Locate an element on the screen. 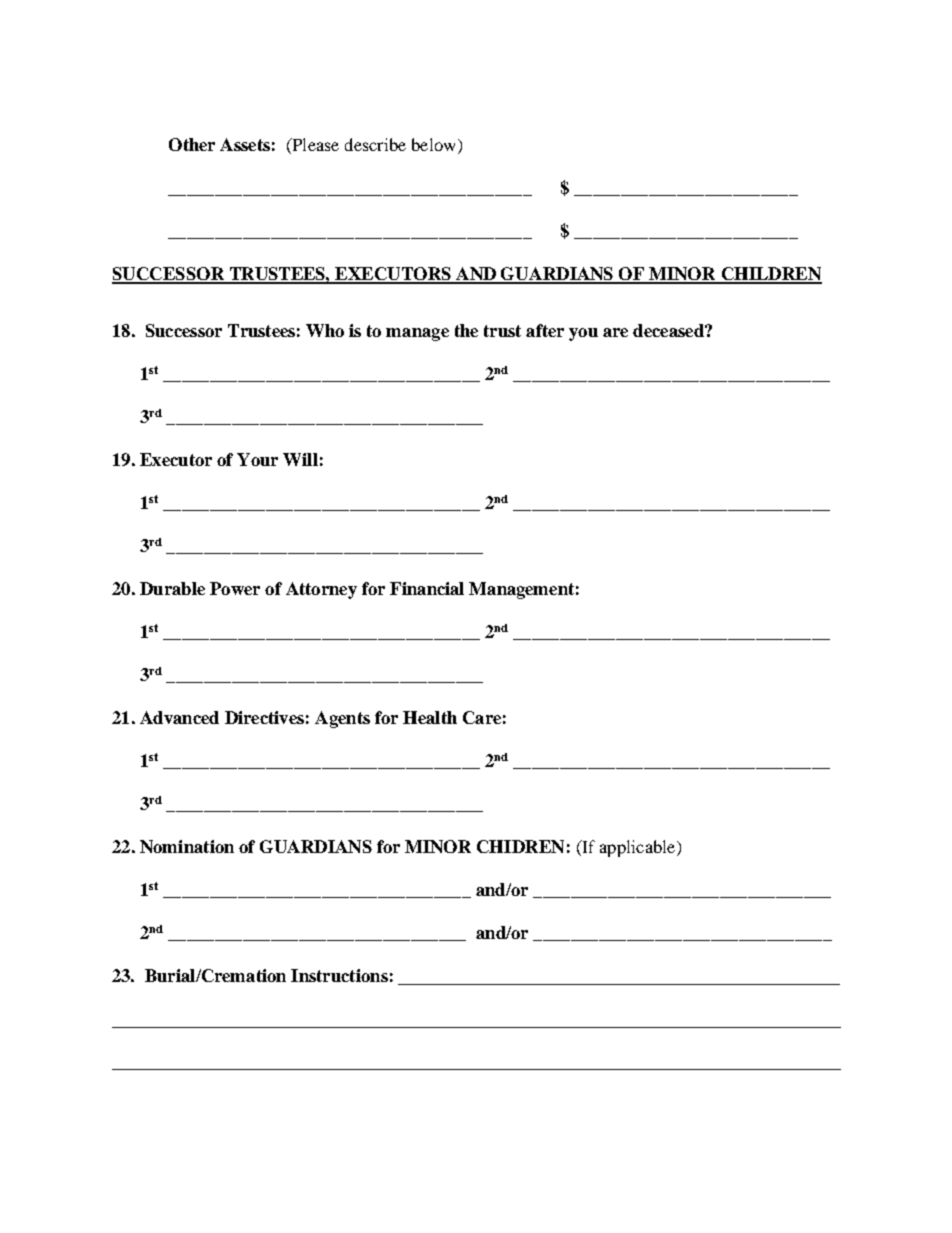 This screenshot has height=1233, width=952. Financial is located at coordinates (427, 588).
